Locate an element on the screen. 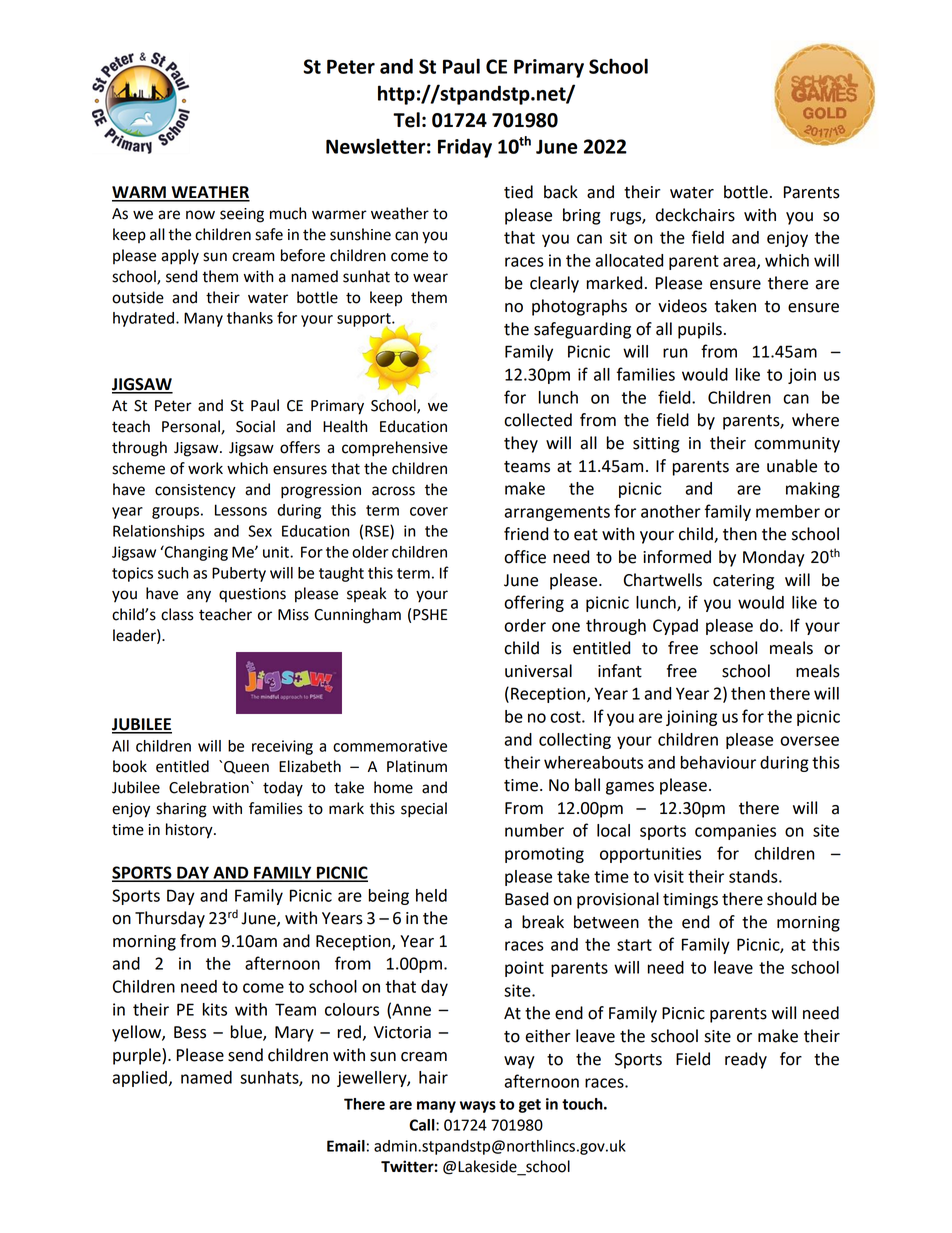  applied is located at coordinates (140, 1079).
